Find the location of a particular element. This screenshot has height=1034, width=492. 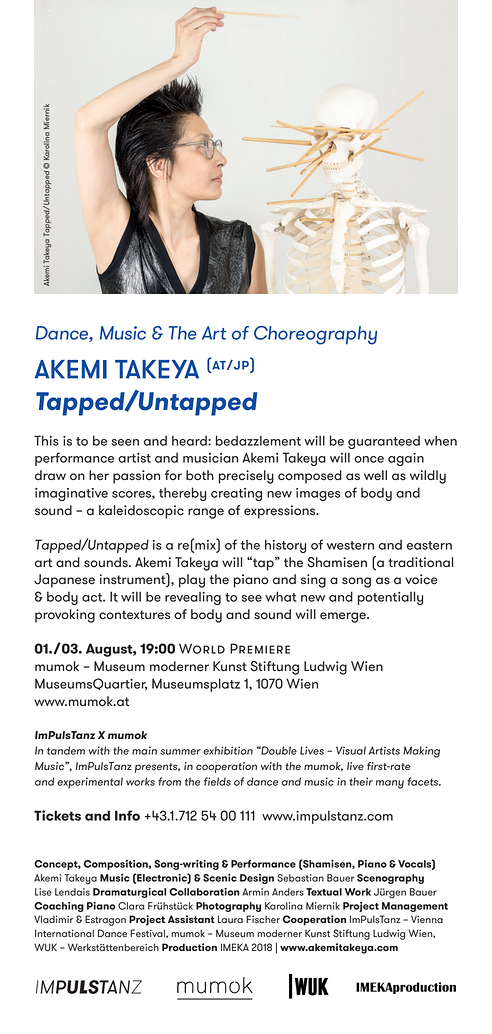

Choreography is located at coordinates (315, 335).
